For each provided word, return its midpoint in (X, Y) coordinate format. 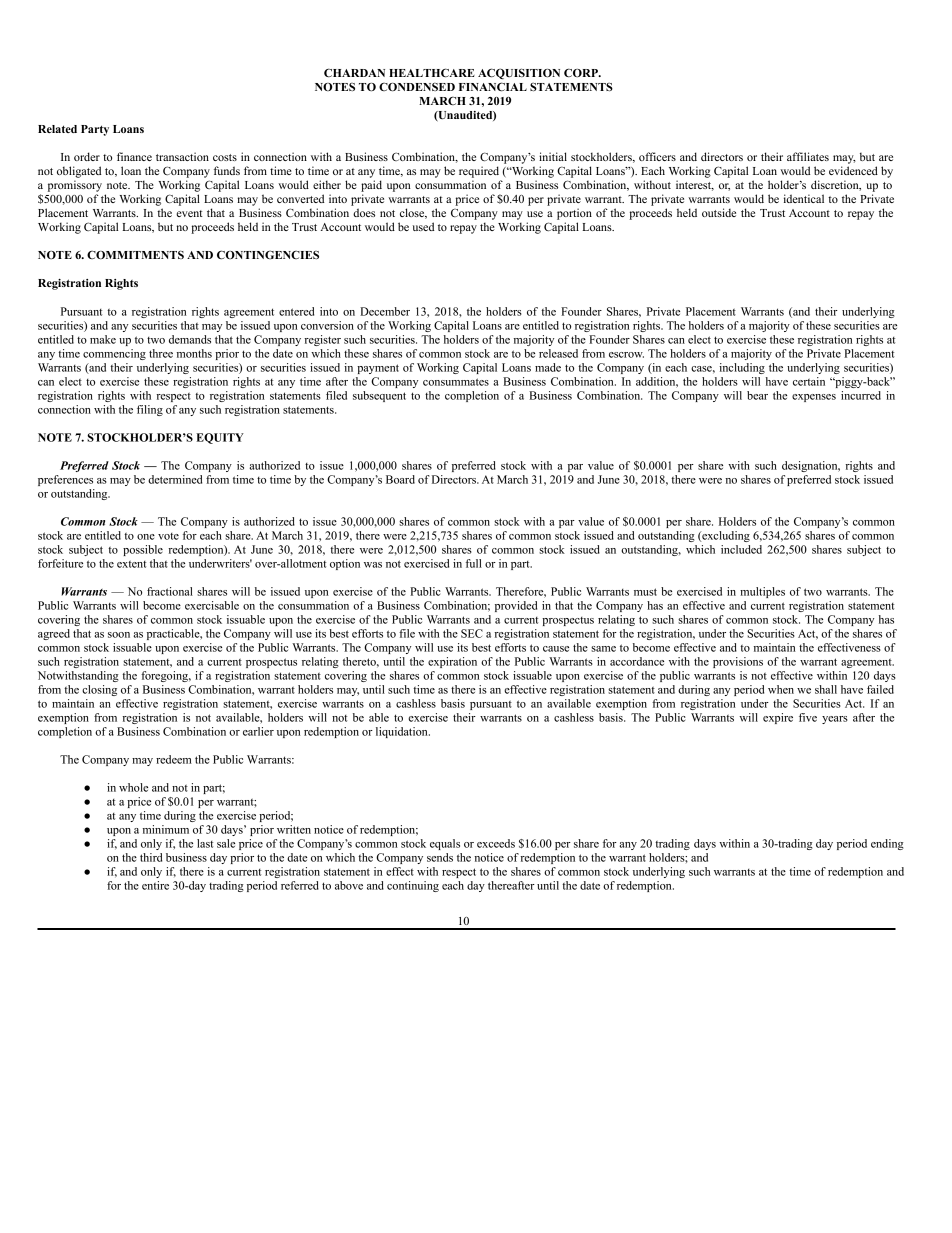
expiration (452, 662)
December (385, 311)
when (781, 689)
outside (719, 212)
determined (175, 479)
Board (400, 479)
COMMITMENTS (135, 254)
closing (99, 690)
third (151, 857)
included (741, 549)
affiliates (808, 156)
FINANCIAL (493, 87)
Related (57, 129)
